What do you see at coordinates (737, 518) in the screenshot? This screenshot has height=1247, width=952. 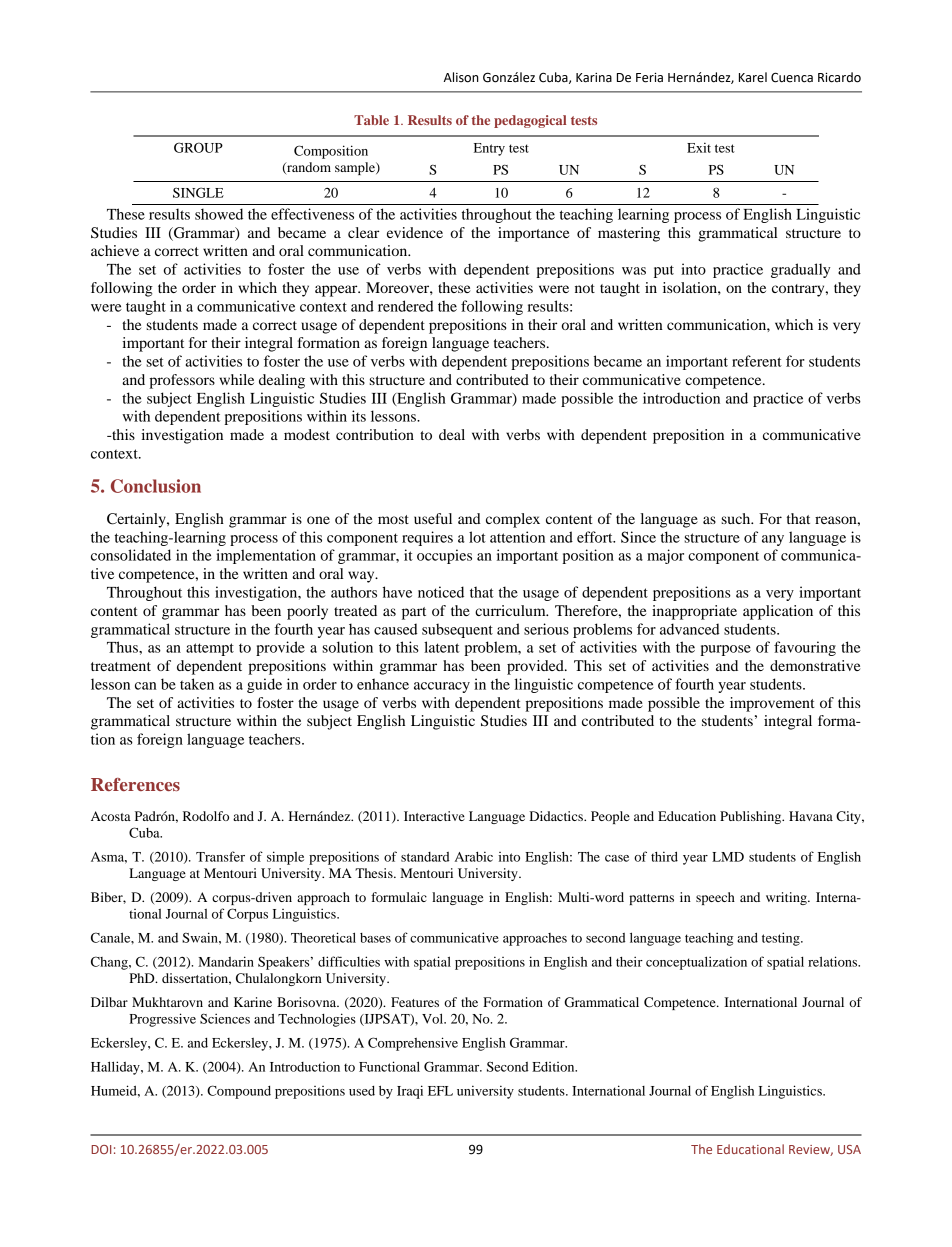 I see `such` at bounding box center [737, 518].
